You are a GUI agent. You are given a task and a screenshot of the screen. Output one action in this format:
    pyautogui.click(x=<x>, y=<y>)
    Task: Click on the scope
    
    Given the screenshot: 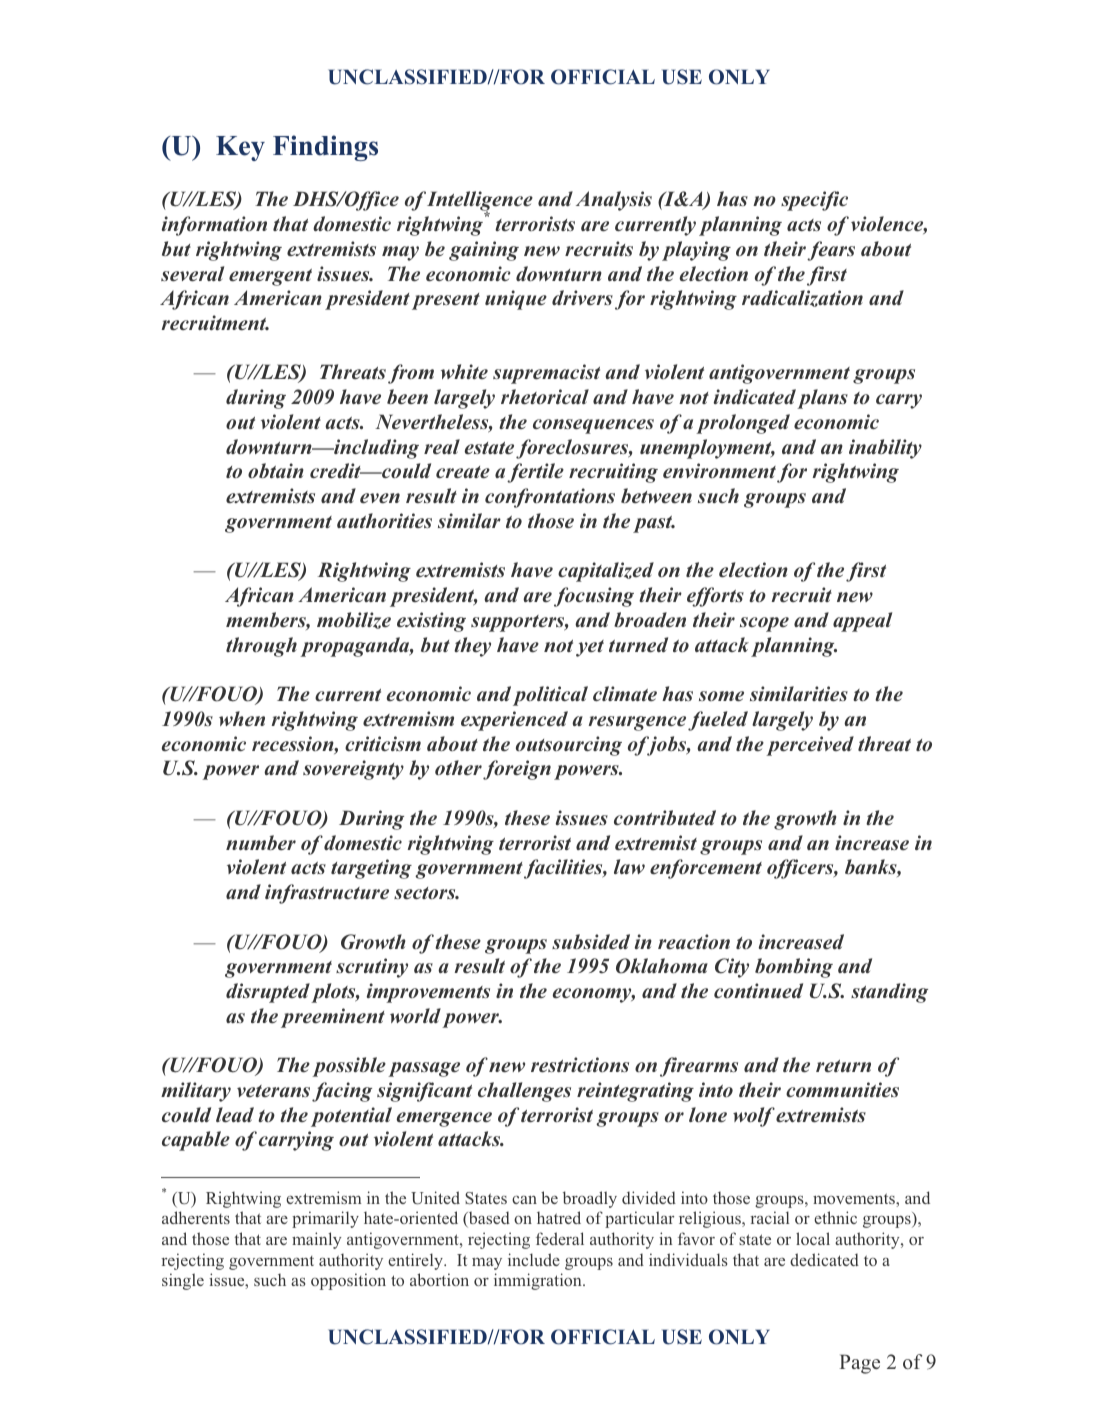 What is the action you would take?
    pyautogui.click(x=764, y=624)
